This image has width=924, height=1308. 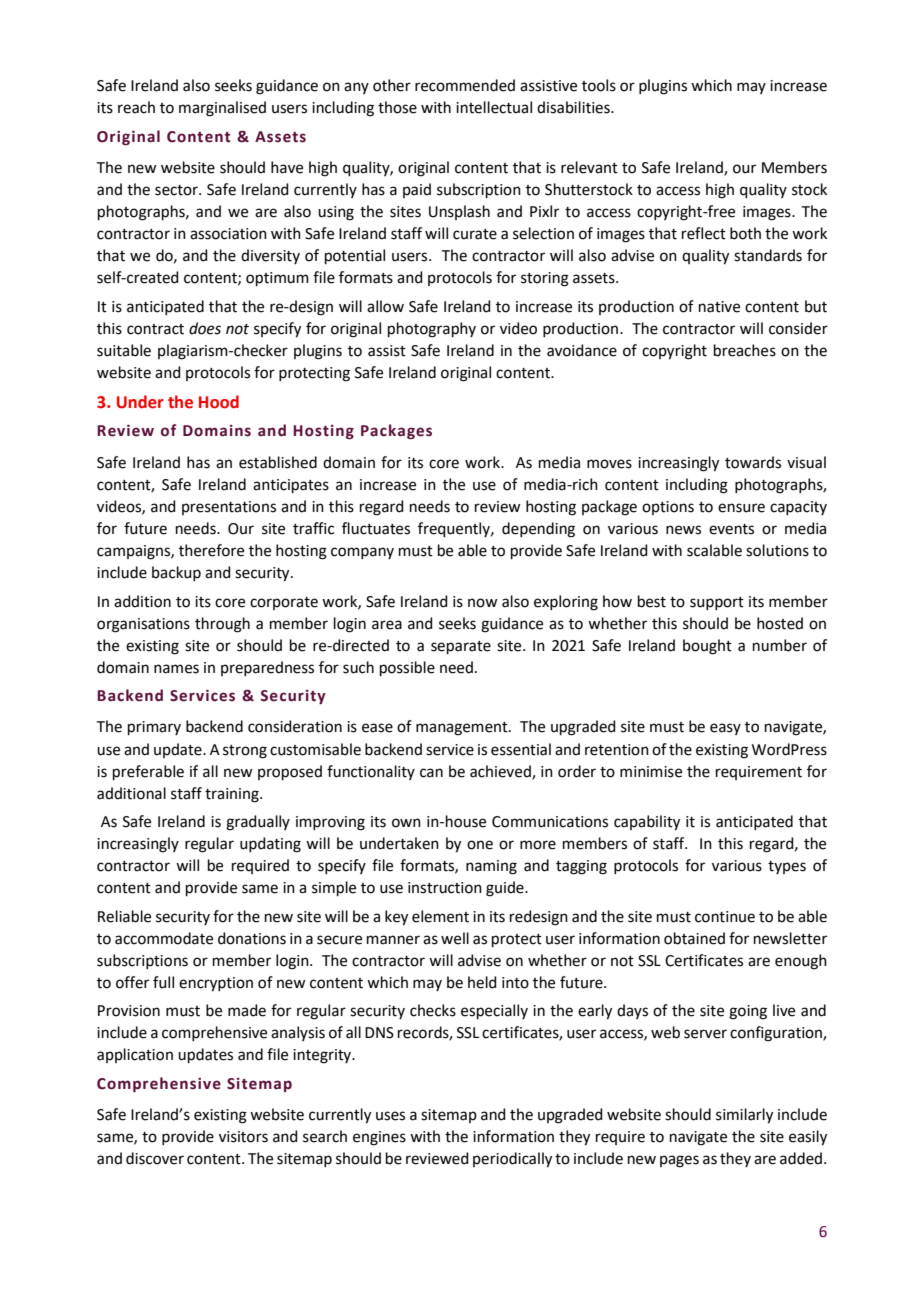 I want to click on well, so click(x=455, y=938).
